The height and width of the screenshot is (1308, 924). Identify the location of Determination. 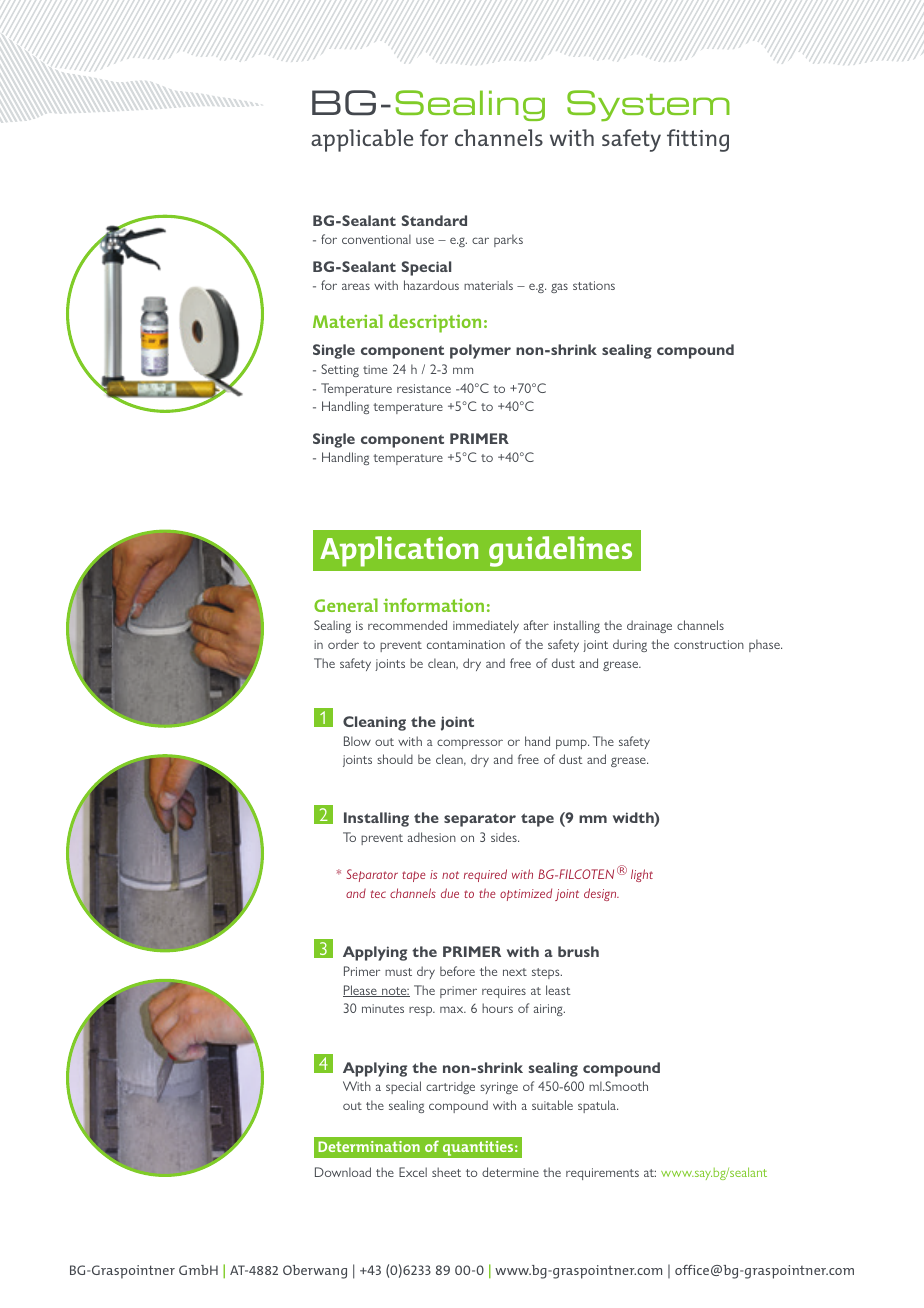
(369, 1146).
